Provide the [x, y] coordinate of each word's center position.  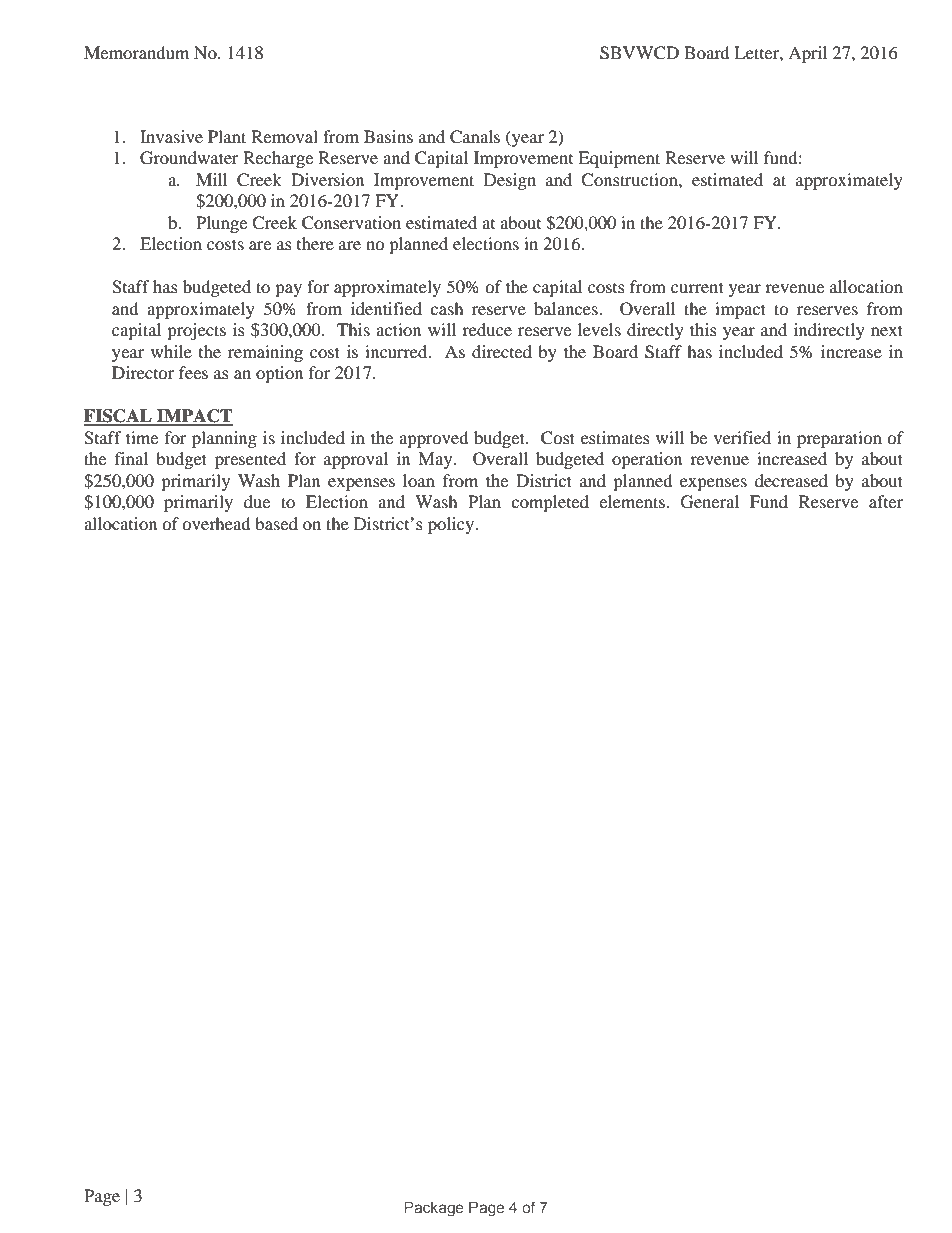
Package [434, 1209]
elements [632, 501]
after [886, 501]
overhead [216, 523]
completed [550, 503]
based [276, 523]
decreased [791, 480]
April [807, 54]
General [710, 502]
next [887, 330]
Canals [475, 137]
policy [452, 525]
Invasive [171, 136]
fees [193, 372]
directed [502, 351]
